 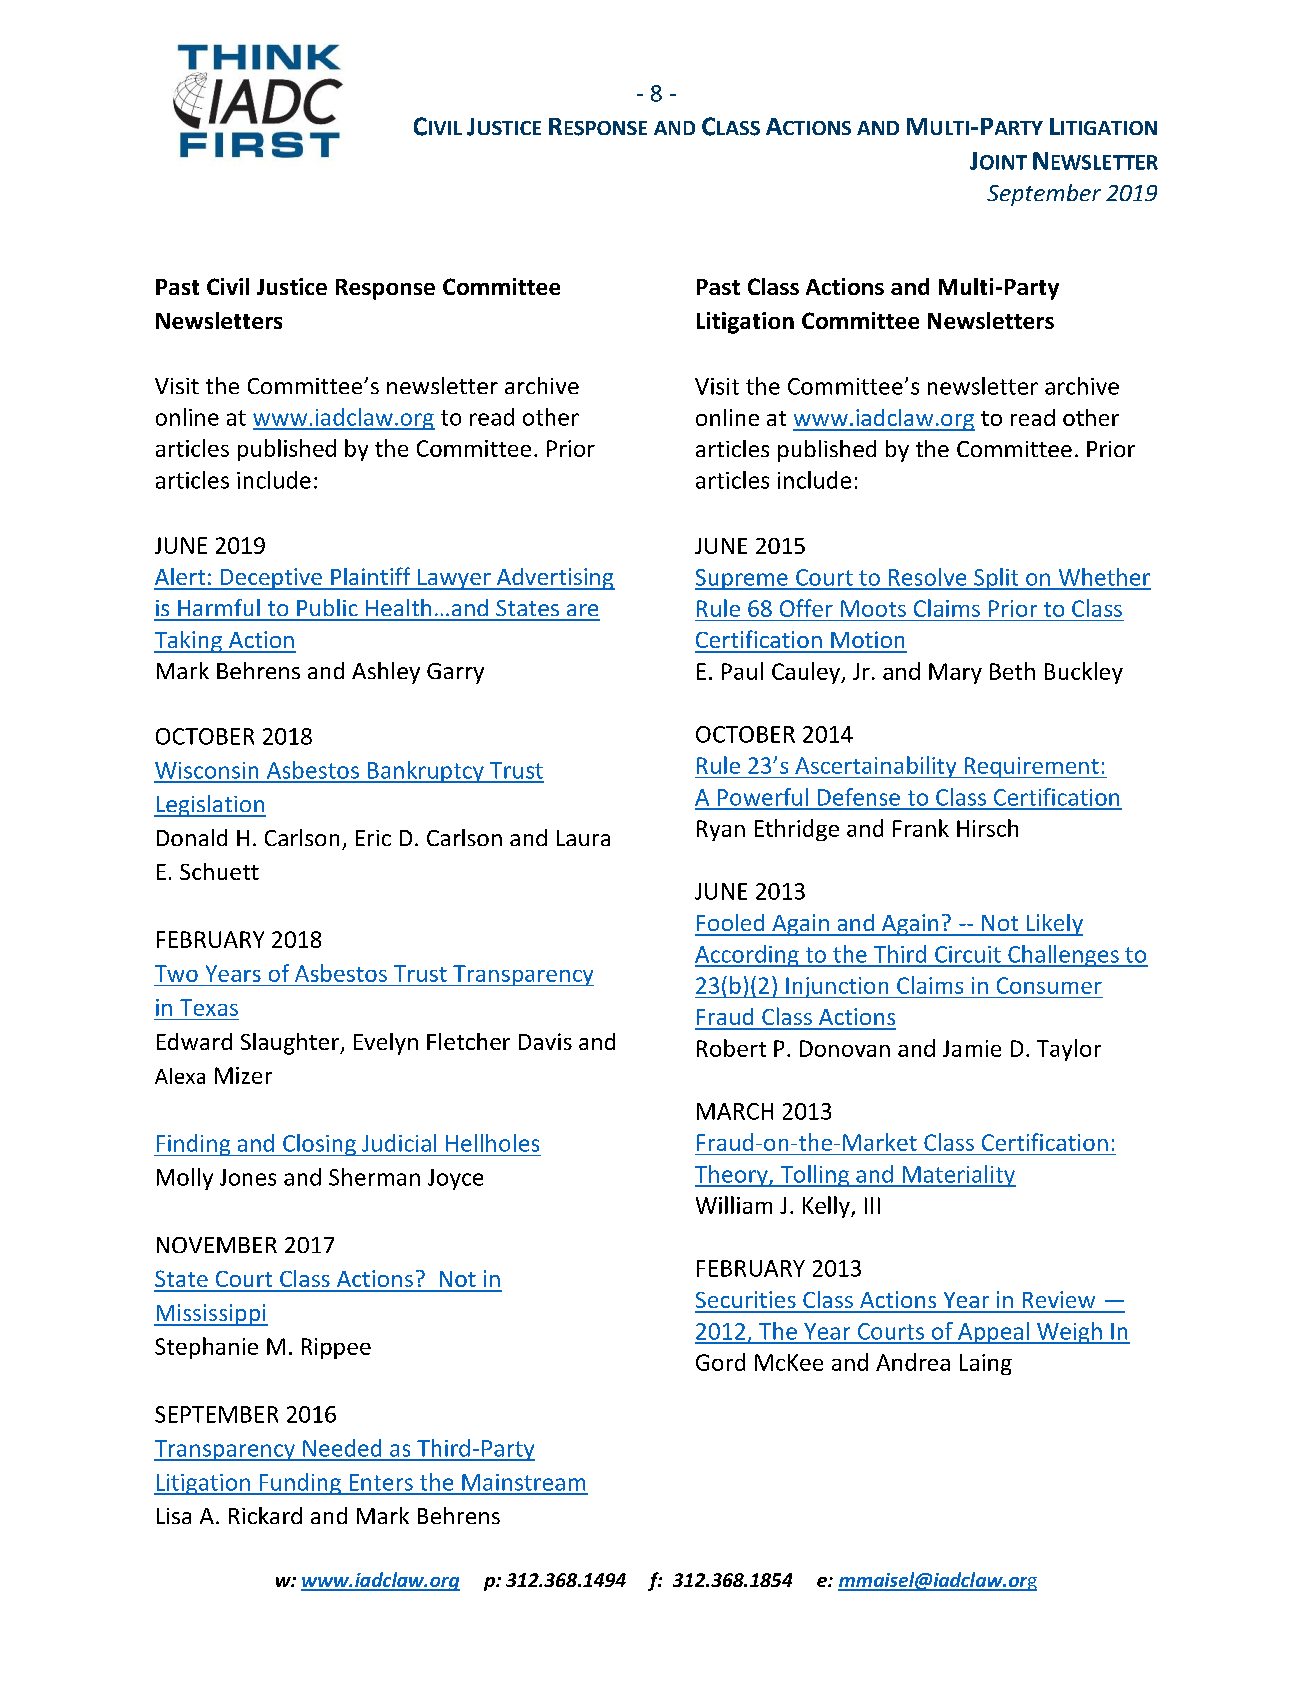 What do you see at coordinates (545, 1041) in the image?
I see `Davis` at bounding box center [545, 1041].
